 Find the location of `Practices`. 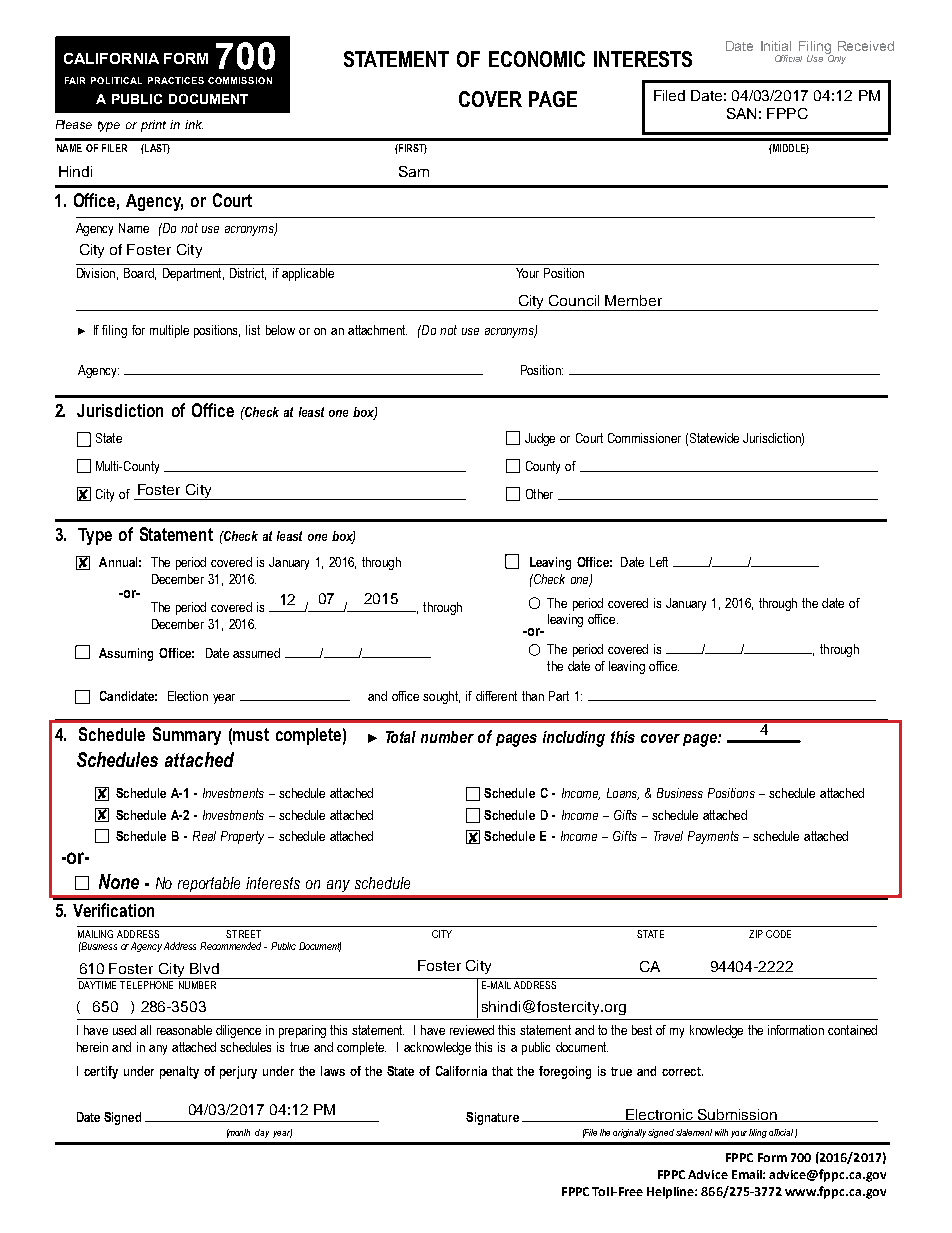

Practices is located at coordinates (176, 80).
